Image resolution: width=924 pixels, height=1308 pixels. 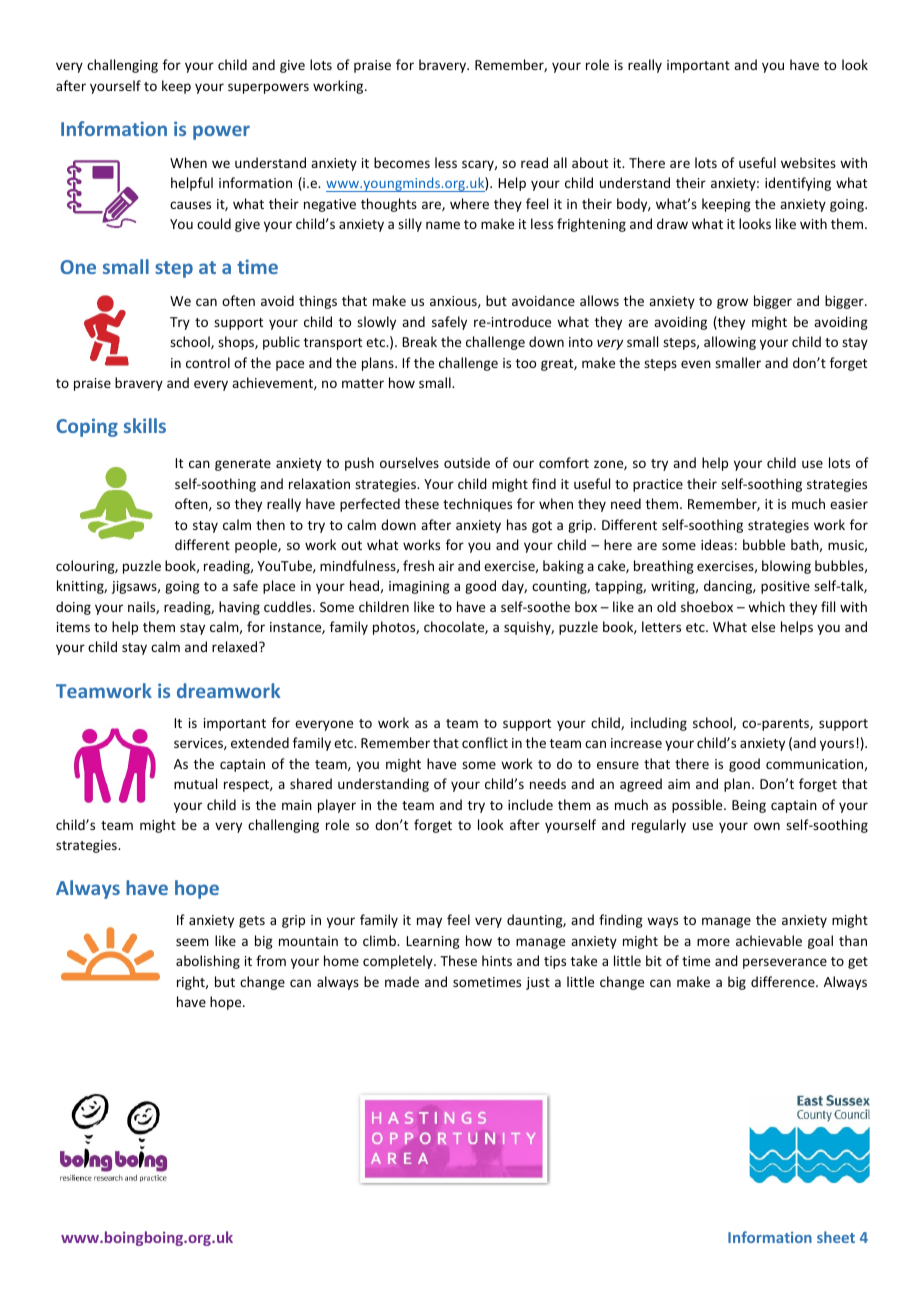 I want to click on may, so click(x=429, y=922).
